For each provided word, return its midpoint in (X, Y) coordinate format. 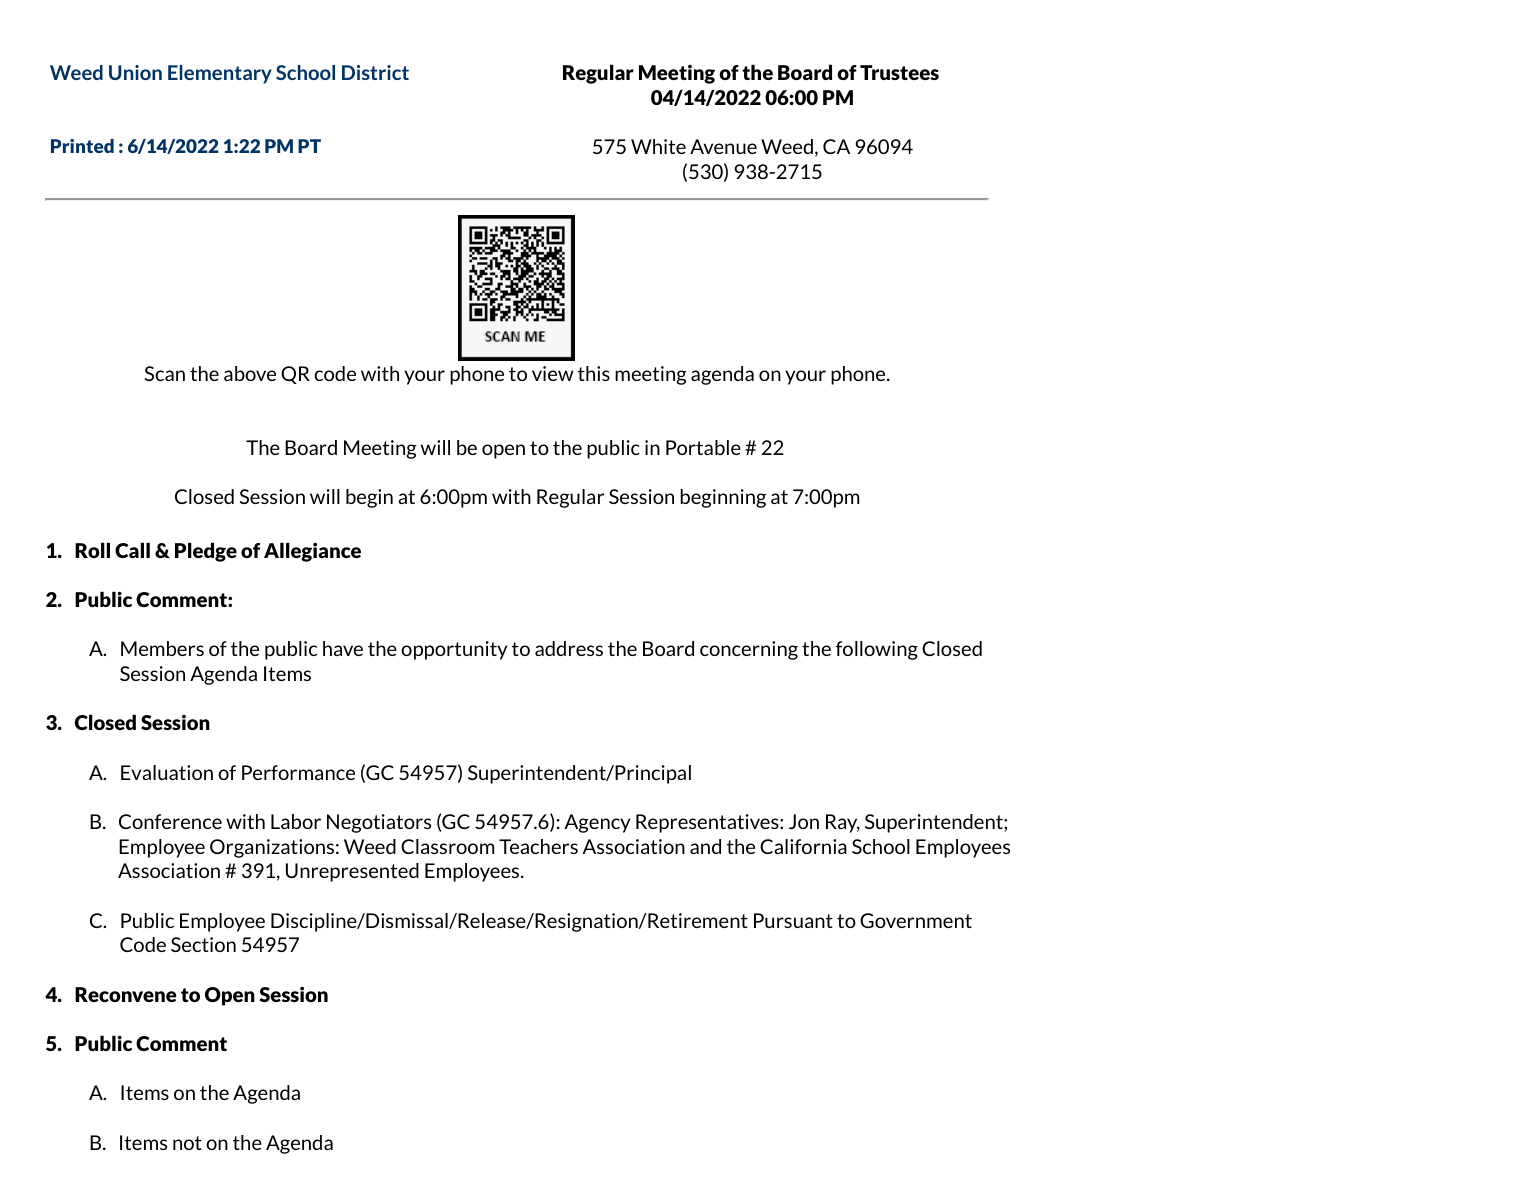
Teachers (538, 846)
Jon (804, 821)
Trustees (899, 72)
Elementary (220, 74)
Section (203, 944)
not (187, 1143)
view (552, 373)
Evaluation (167, 772)
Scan (165, 373)
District (375, 72)
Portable (703, 447)
